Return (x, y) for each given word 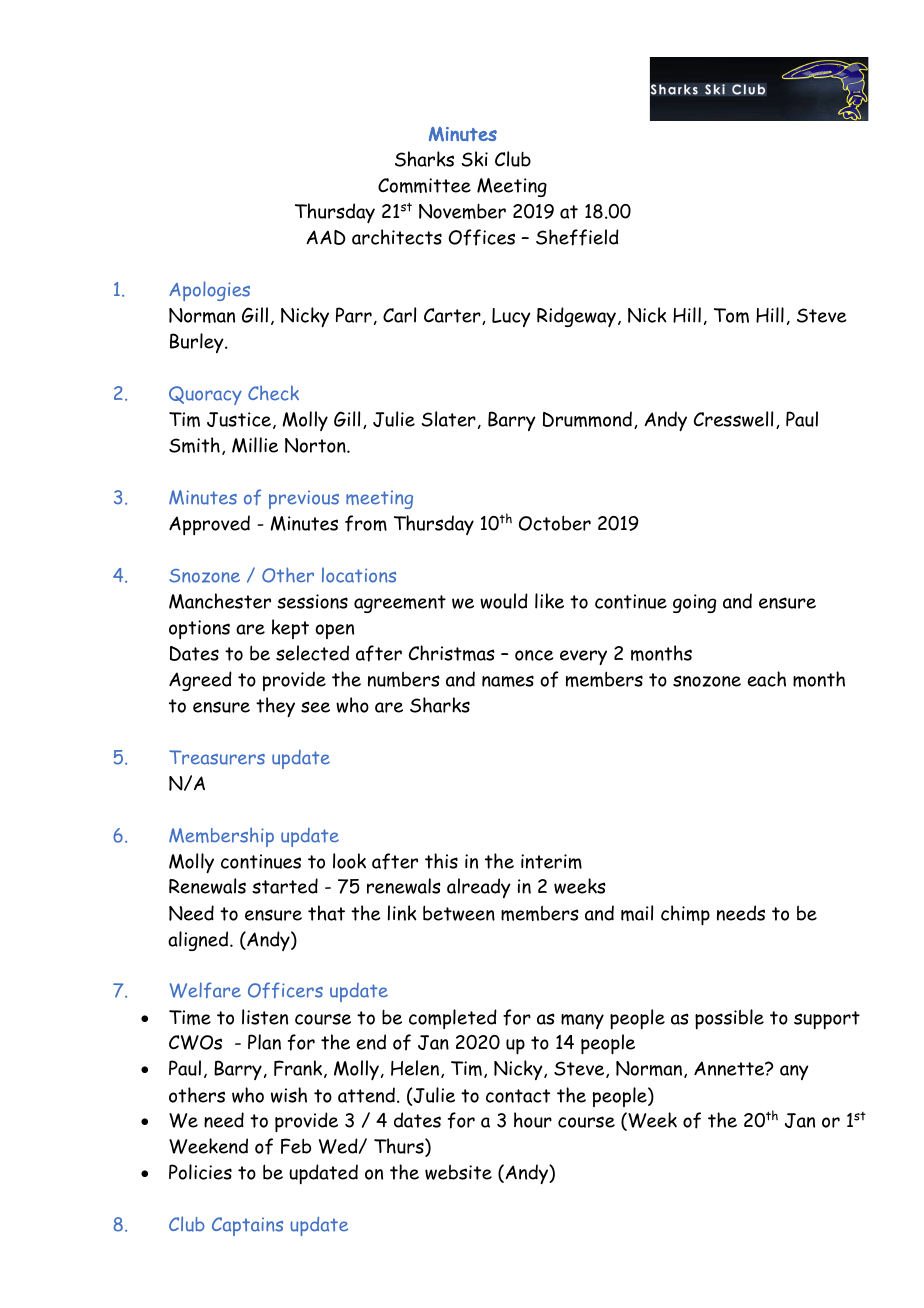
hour (533, 1120)
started (285, 886)
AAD (326, 237)
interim (551, 861)
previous (304, 499)
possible (729, 1019)
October (555, 523)
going (694, 603)
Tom (731, 315)
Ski (474, 159)
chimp (685, 915)
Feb (296, 1146)
